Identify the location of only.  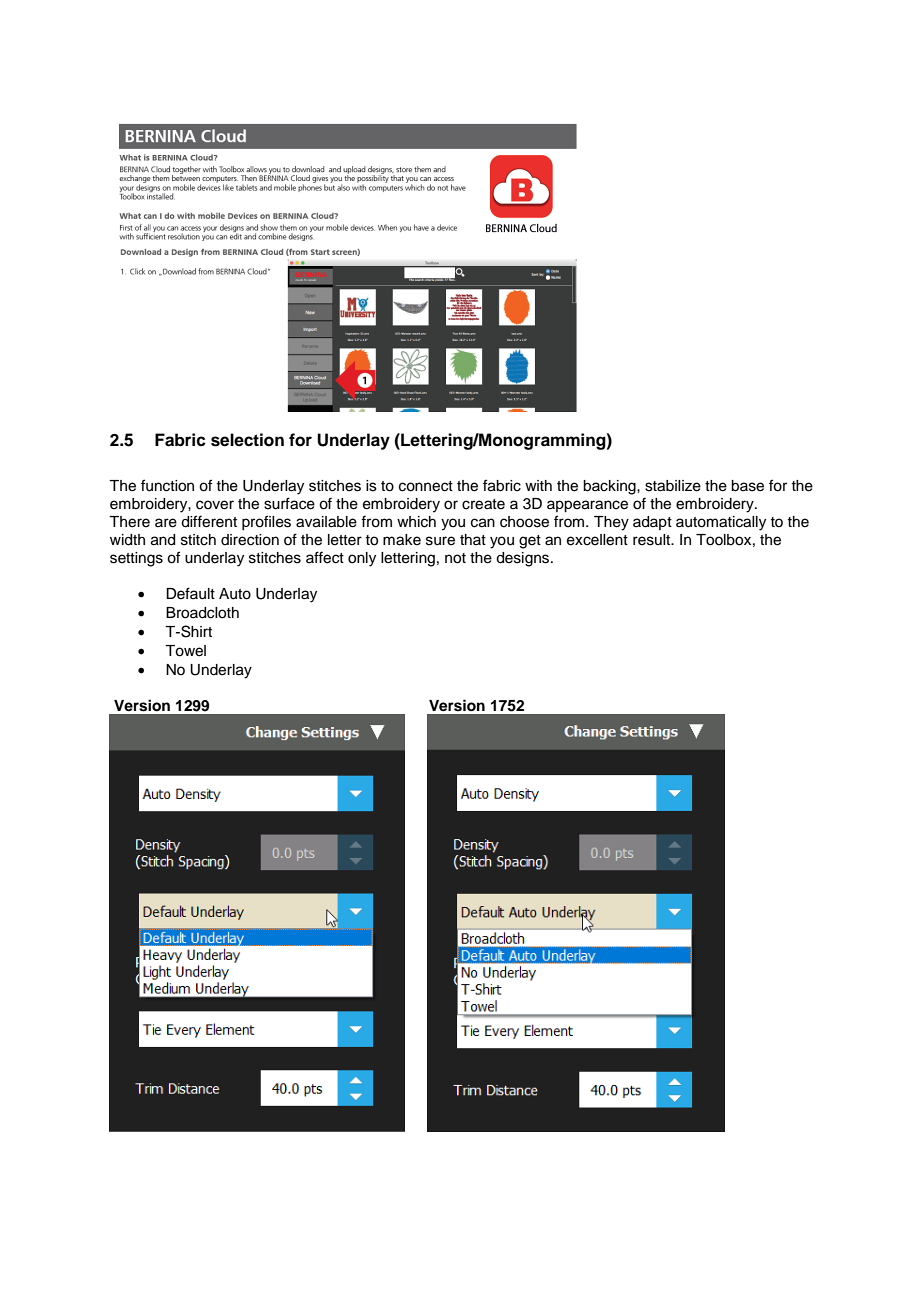
(362, 559).
